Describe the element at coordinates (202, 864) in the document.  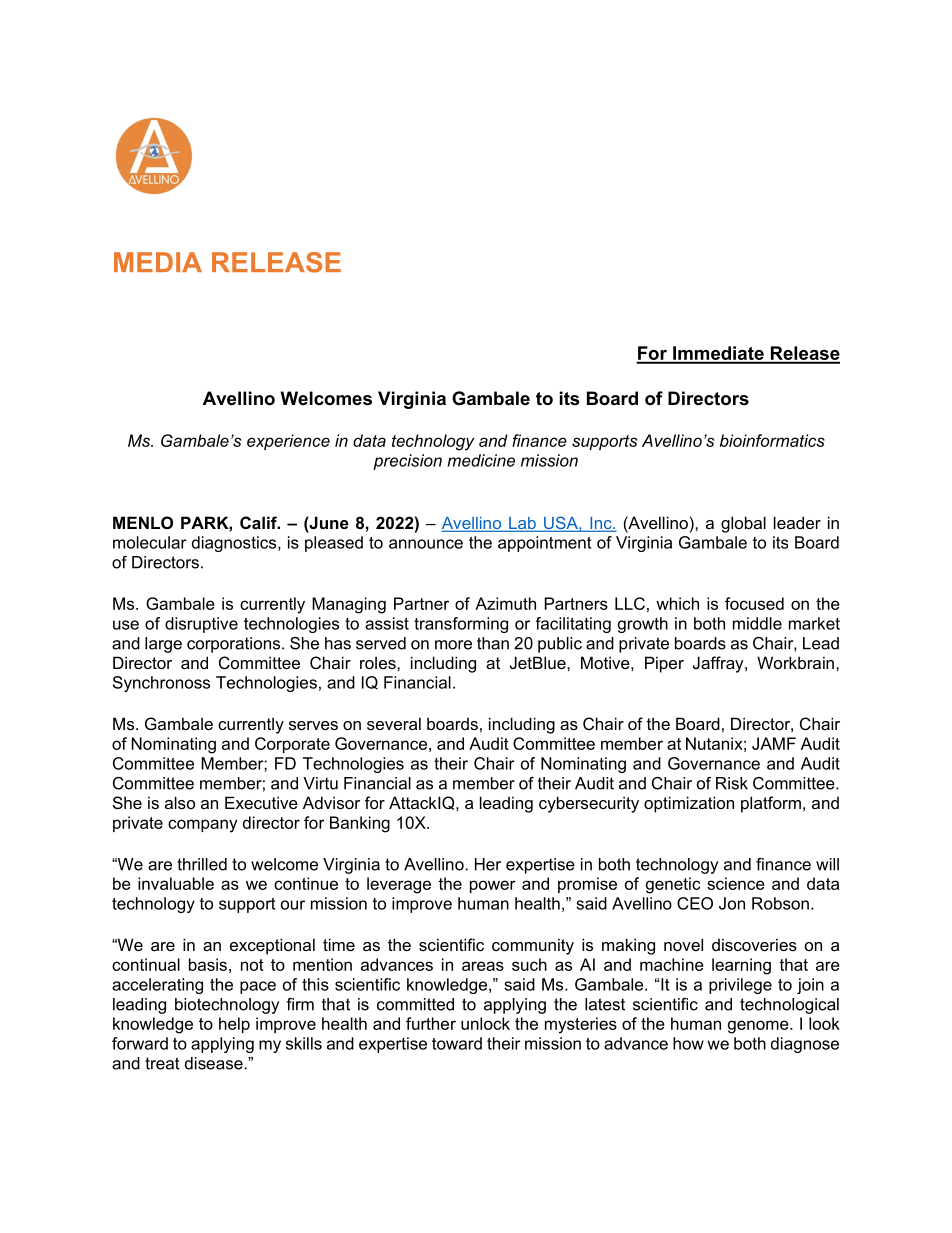
I see `thrilled` at that location.
